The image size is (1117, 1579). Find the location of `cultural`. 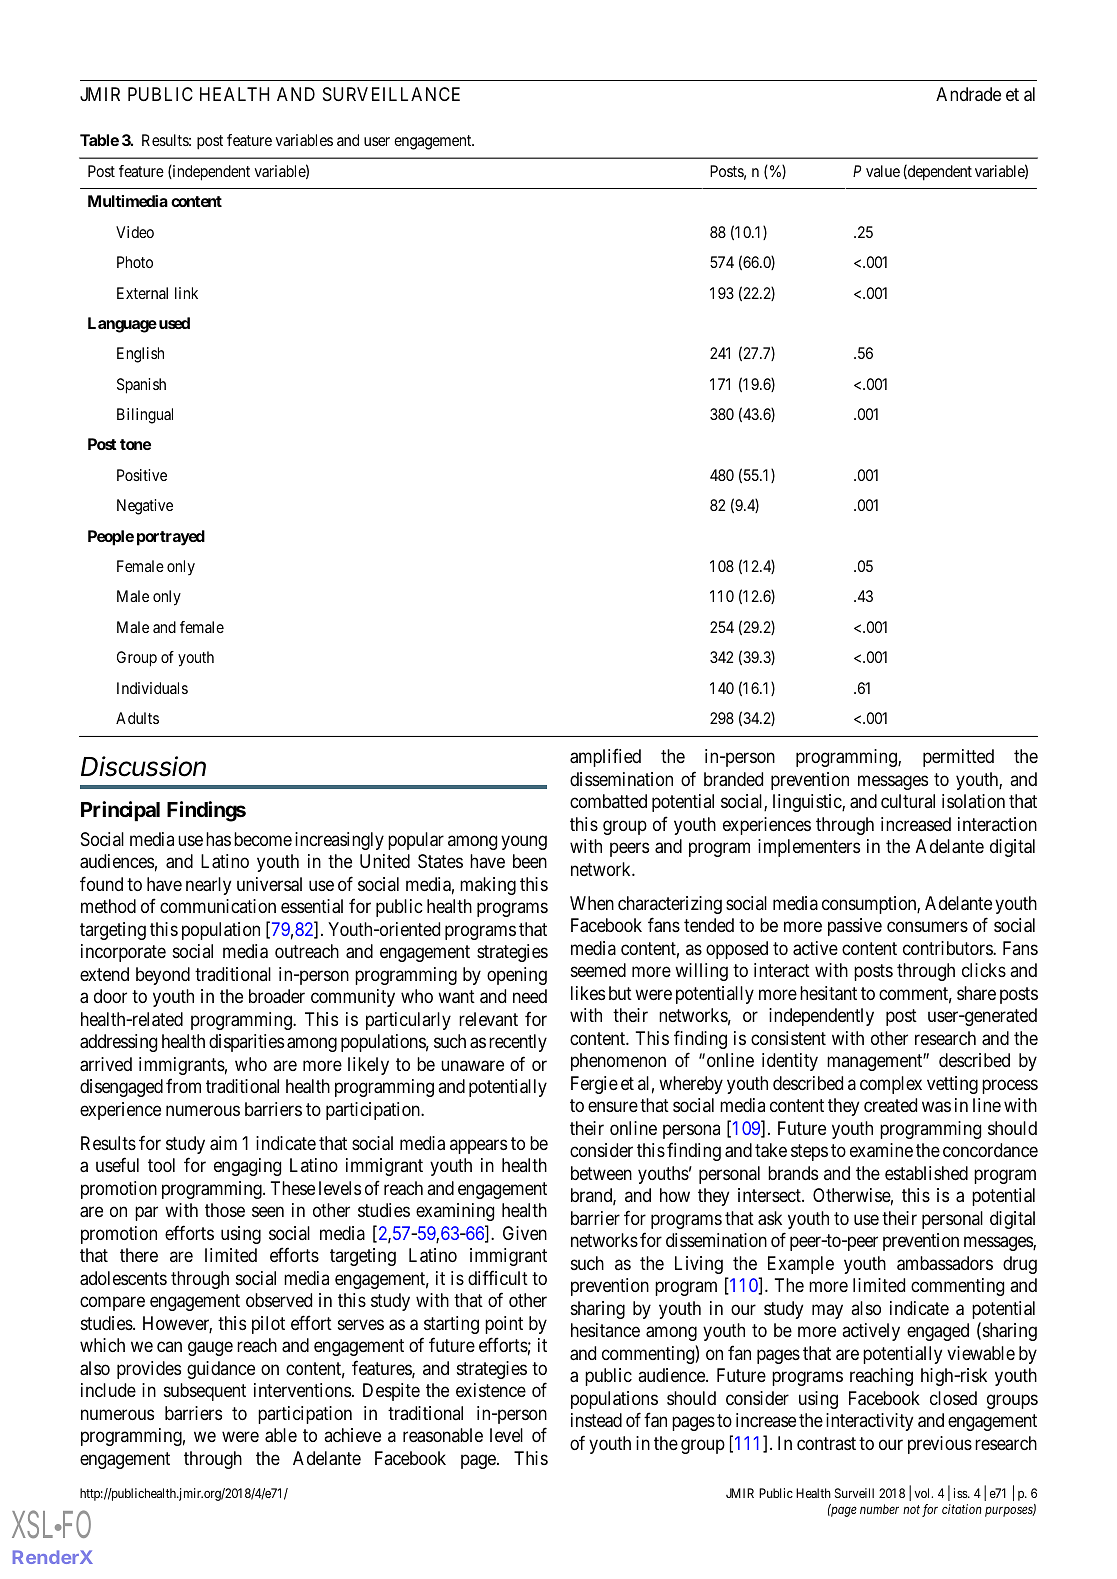

cultural is located at coordinates (908, 801).
